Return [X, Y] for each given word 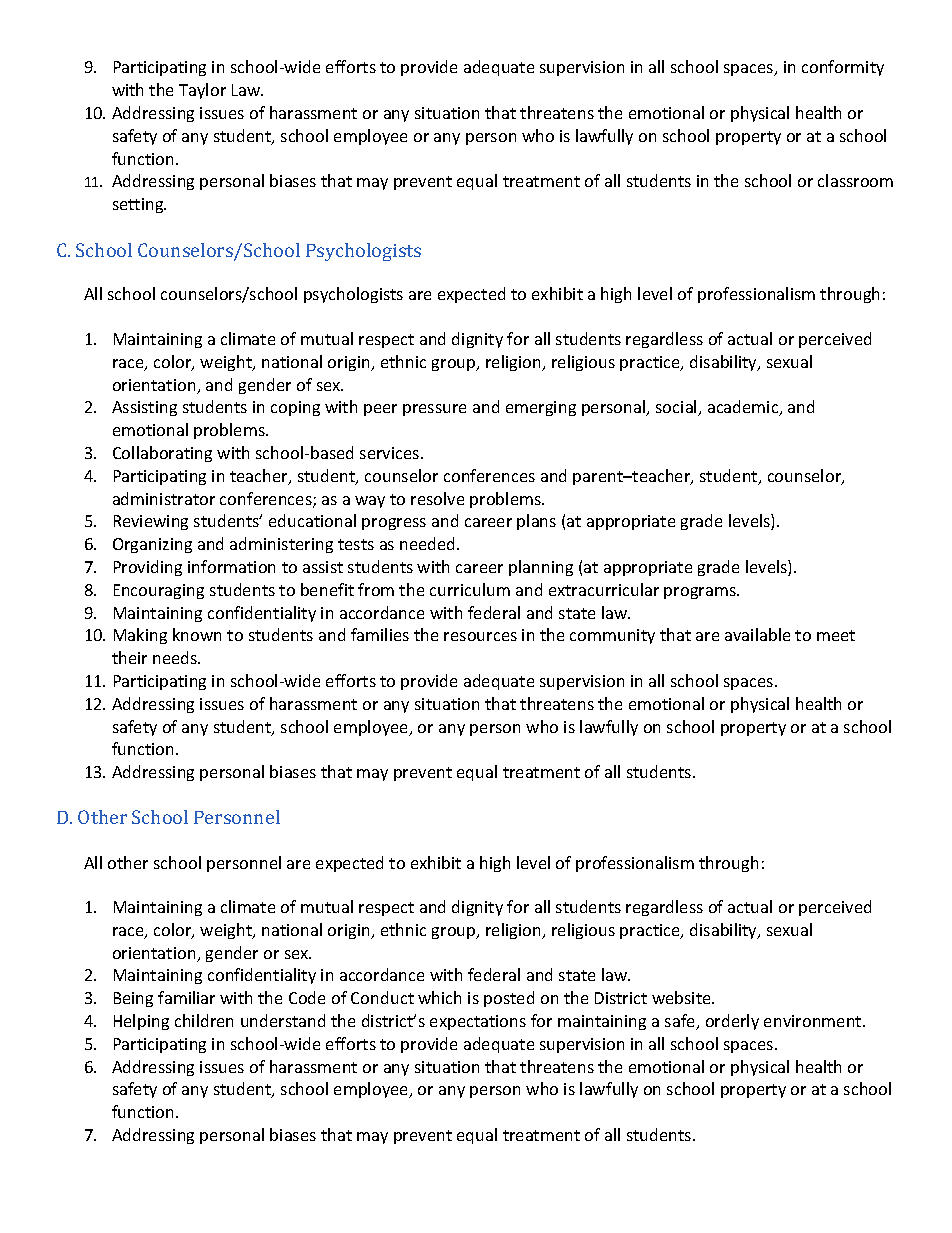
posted [509, 999]
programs [701, 593]
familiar [186, 997]
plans [536, 522]
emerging [541, 408]
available [757, 634]
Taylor [202, 91]
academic [744, 408]
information [231, 566]
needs [176, 657]
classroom [855, 180]
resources [480, 636]
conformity [843, 68]
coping [295, 408]
